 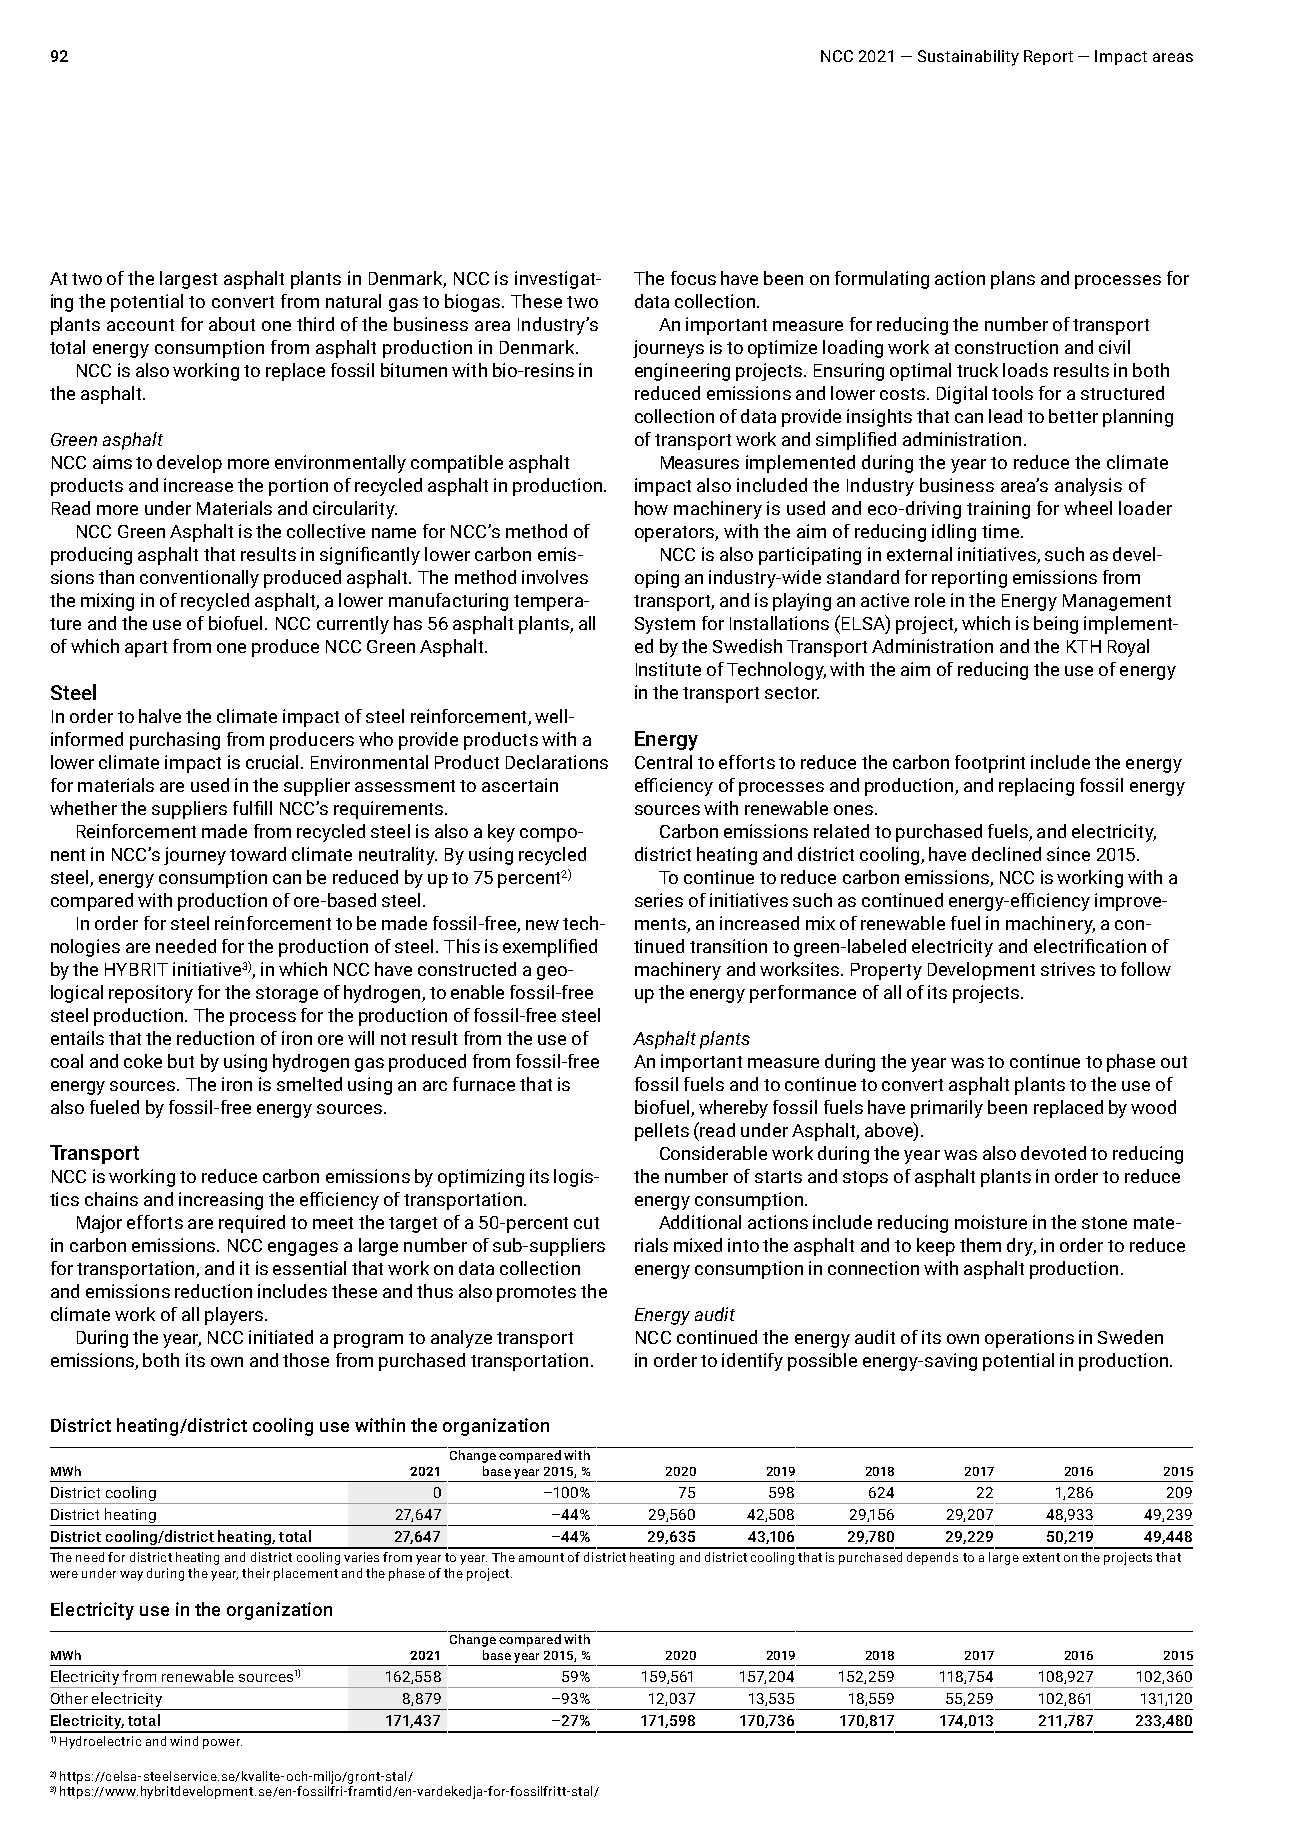 I want to click on Sustainability, so click(x=968, y=58).
